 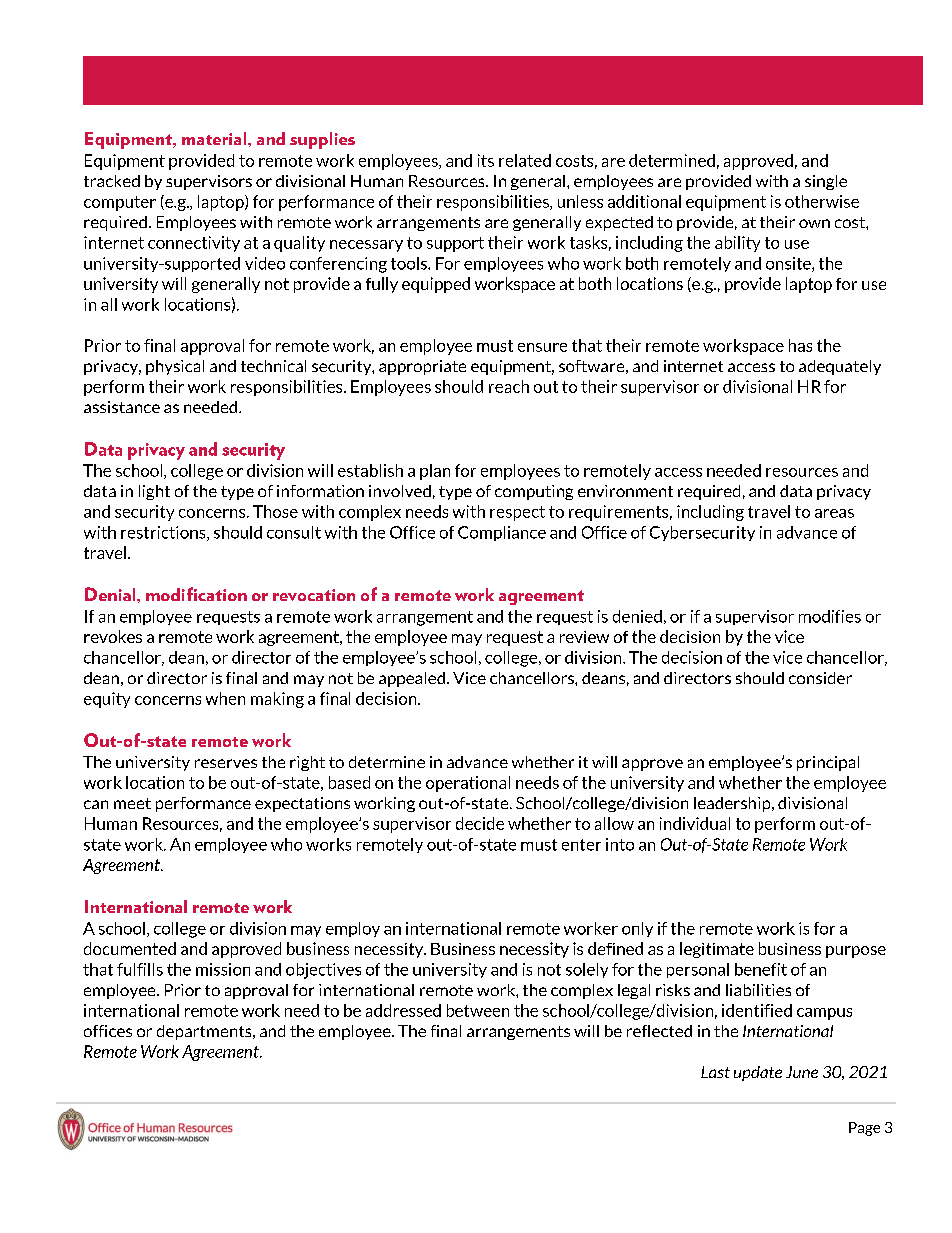 I want to click on reach, so click(x=509, y=386).
